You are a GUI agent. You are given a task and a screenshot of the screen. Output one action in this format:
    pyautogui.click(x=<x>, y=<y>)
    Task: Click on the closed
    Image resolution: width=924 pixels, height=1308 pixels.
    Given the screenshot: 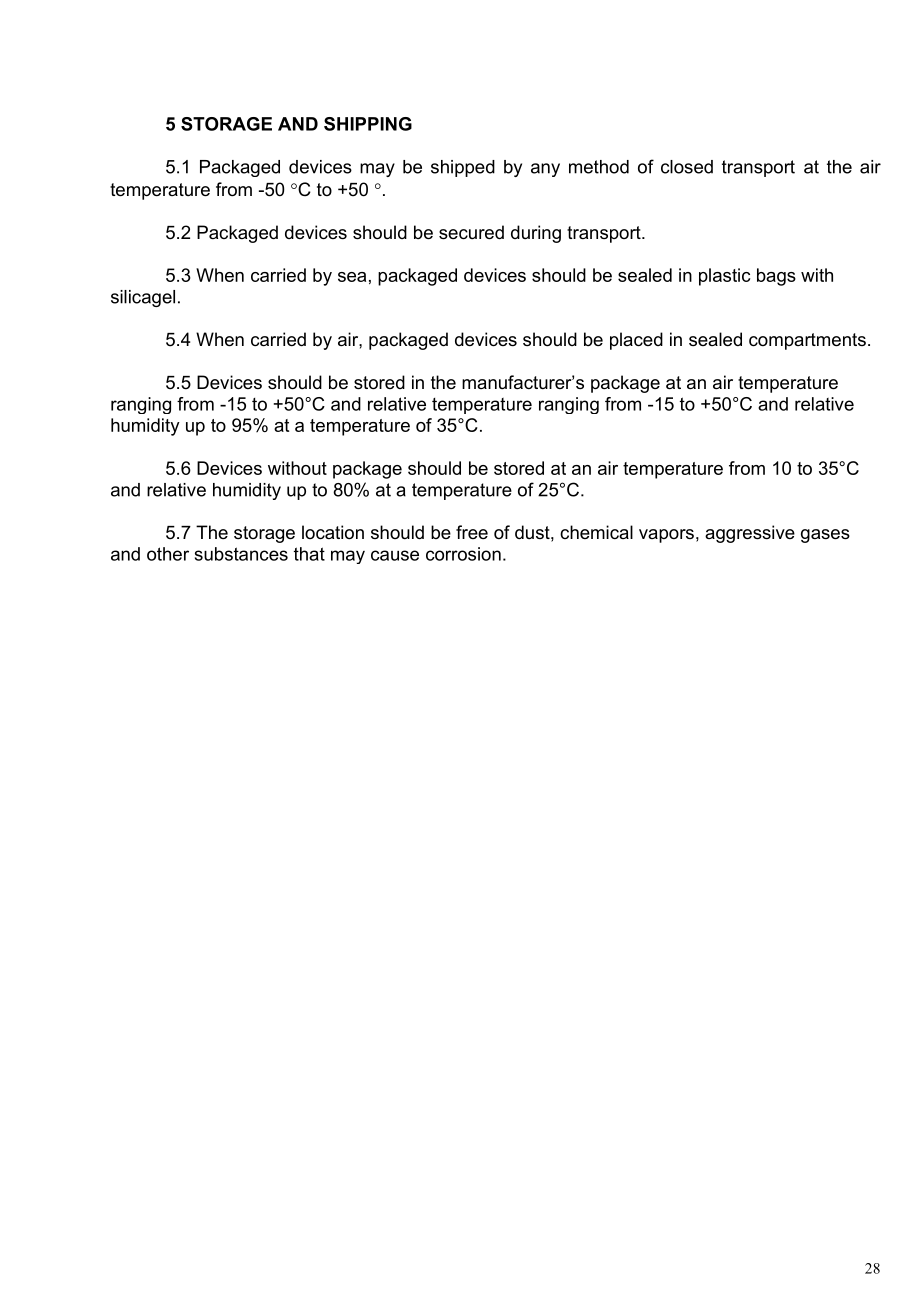 What is the action you would take?
    pyautogui.click(x=687, y=167)
